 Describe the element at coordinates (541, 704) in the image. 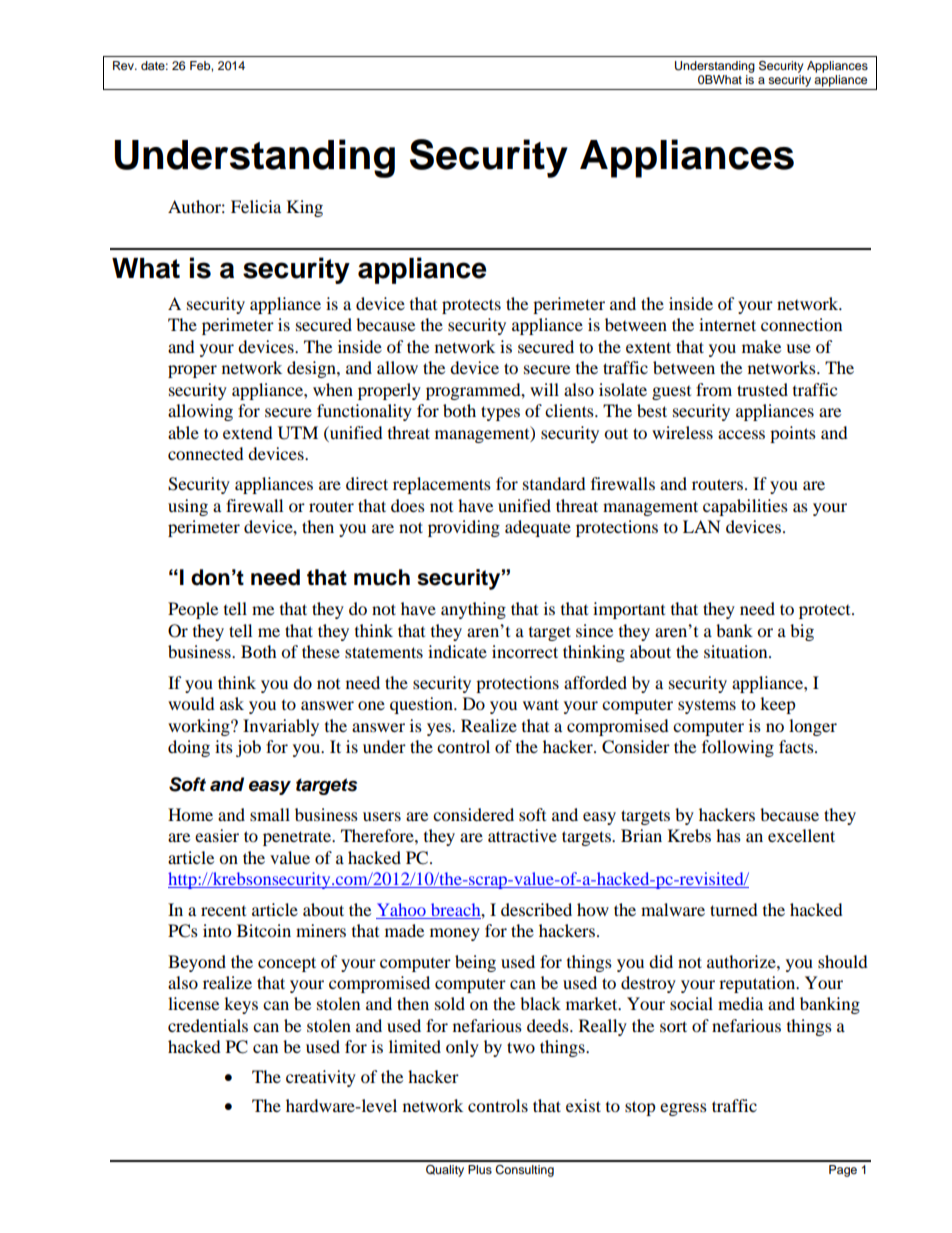

I see `want` at that location.
